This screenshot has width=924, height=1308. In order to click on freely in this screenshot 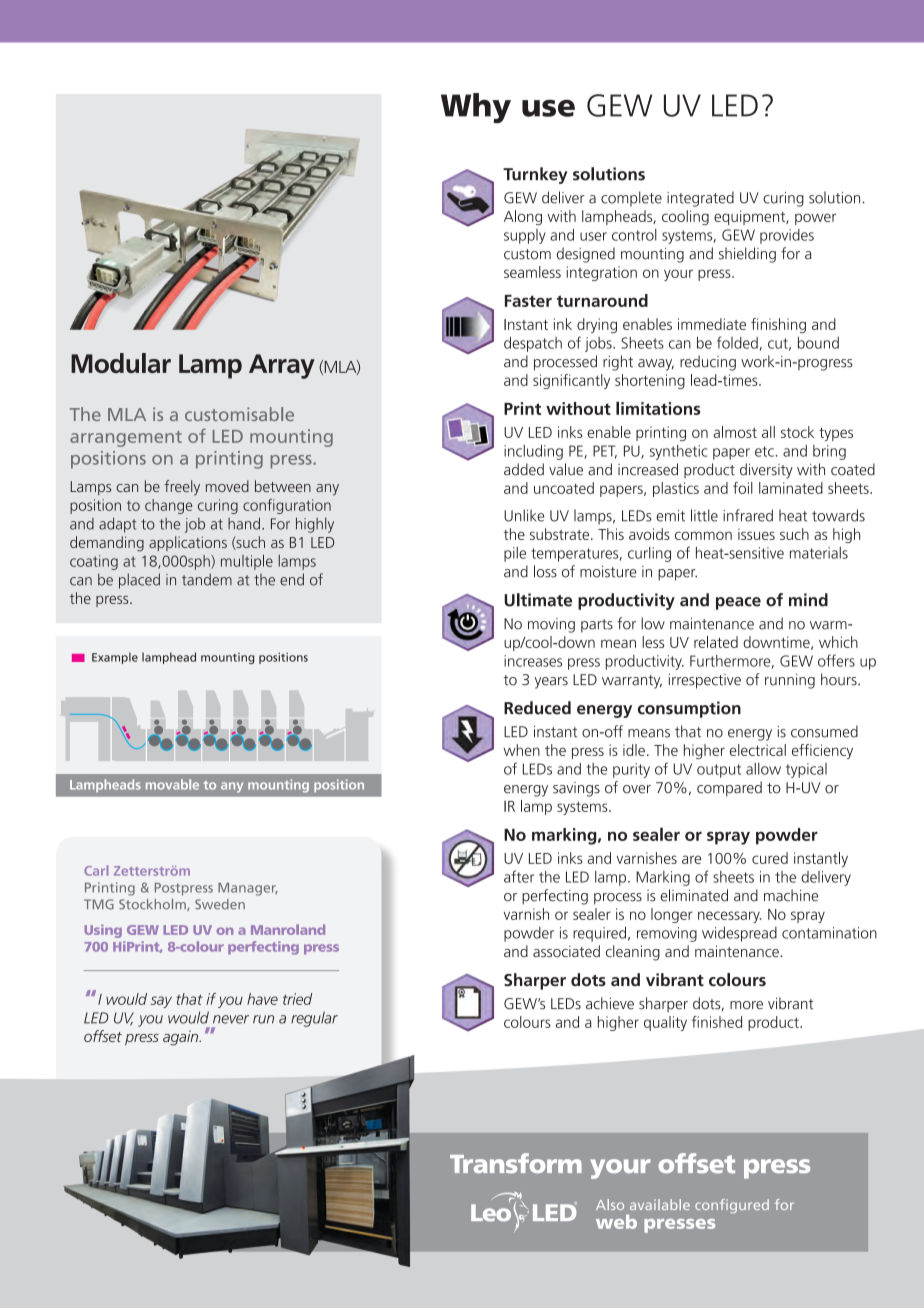, I will do `click(182, 488)`.
